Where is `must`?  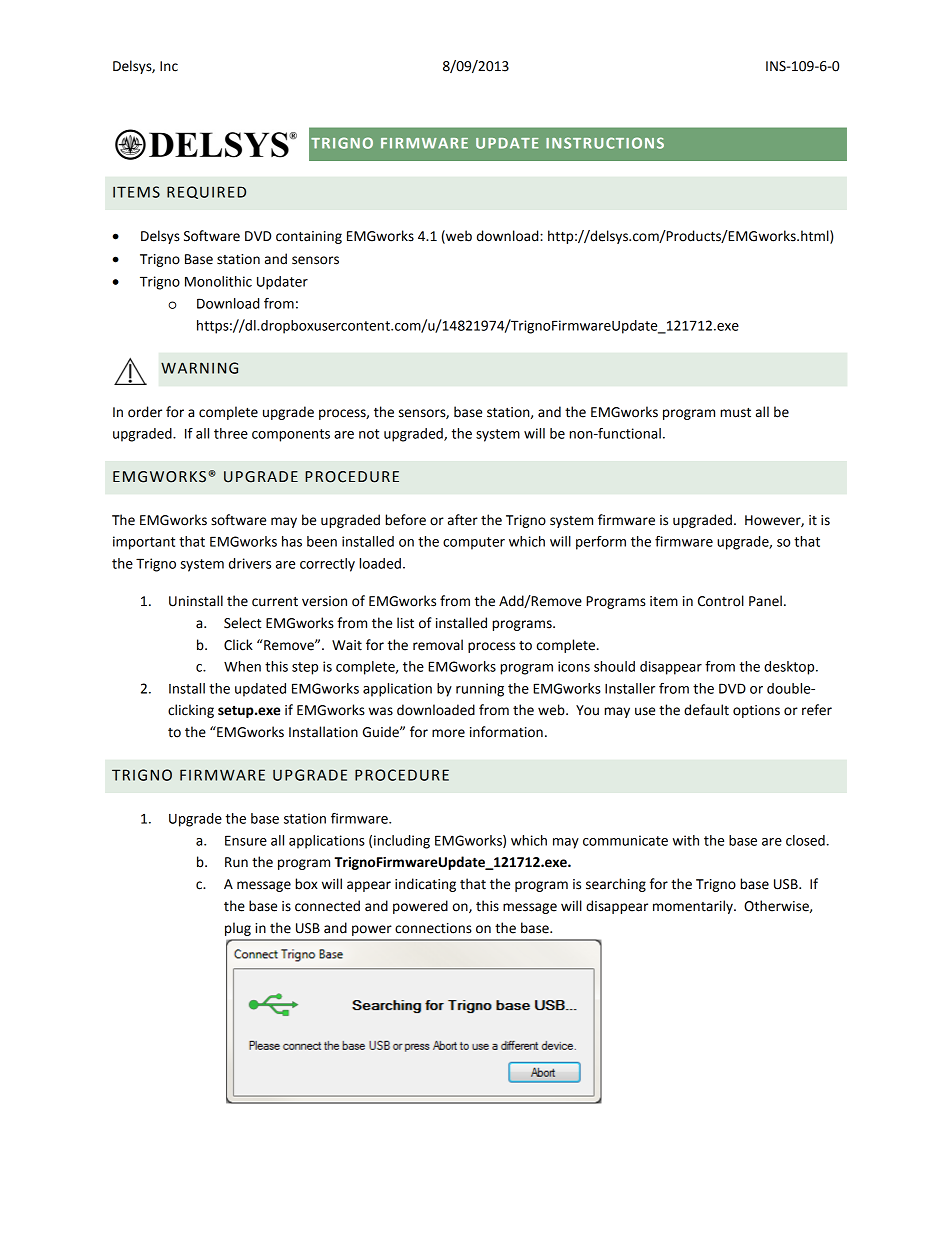
must is located at coordinates (735, 413).
